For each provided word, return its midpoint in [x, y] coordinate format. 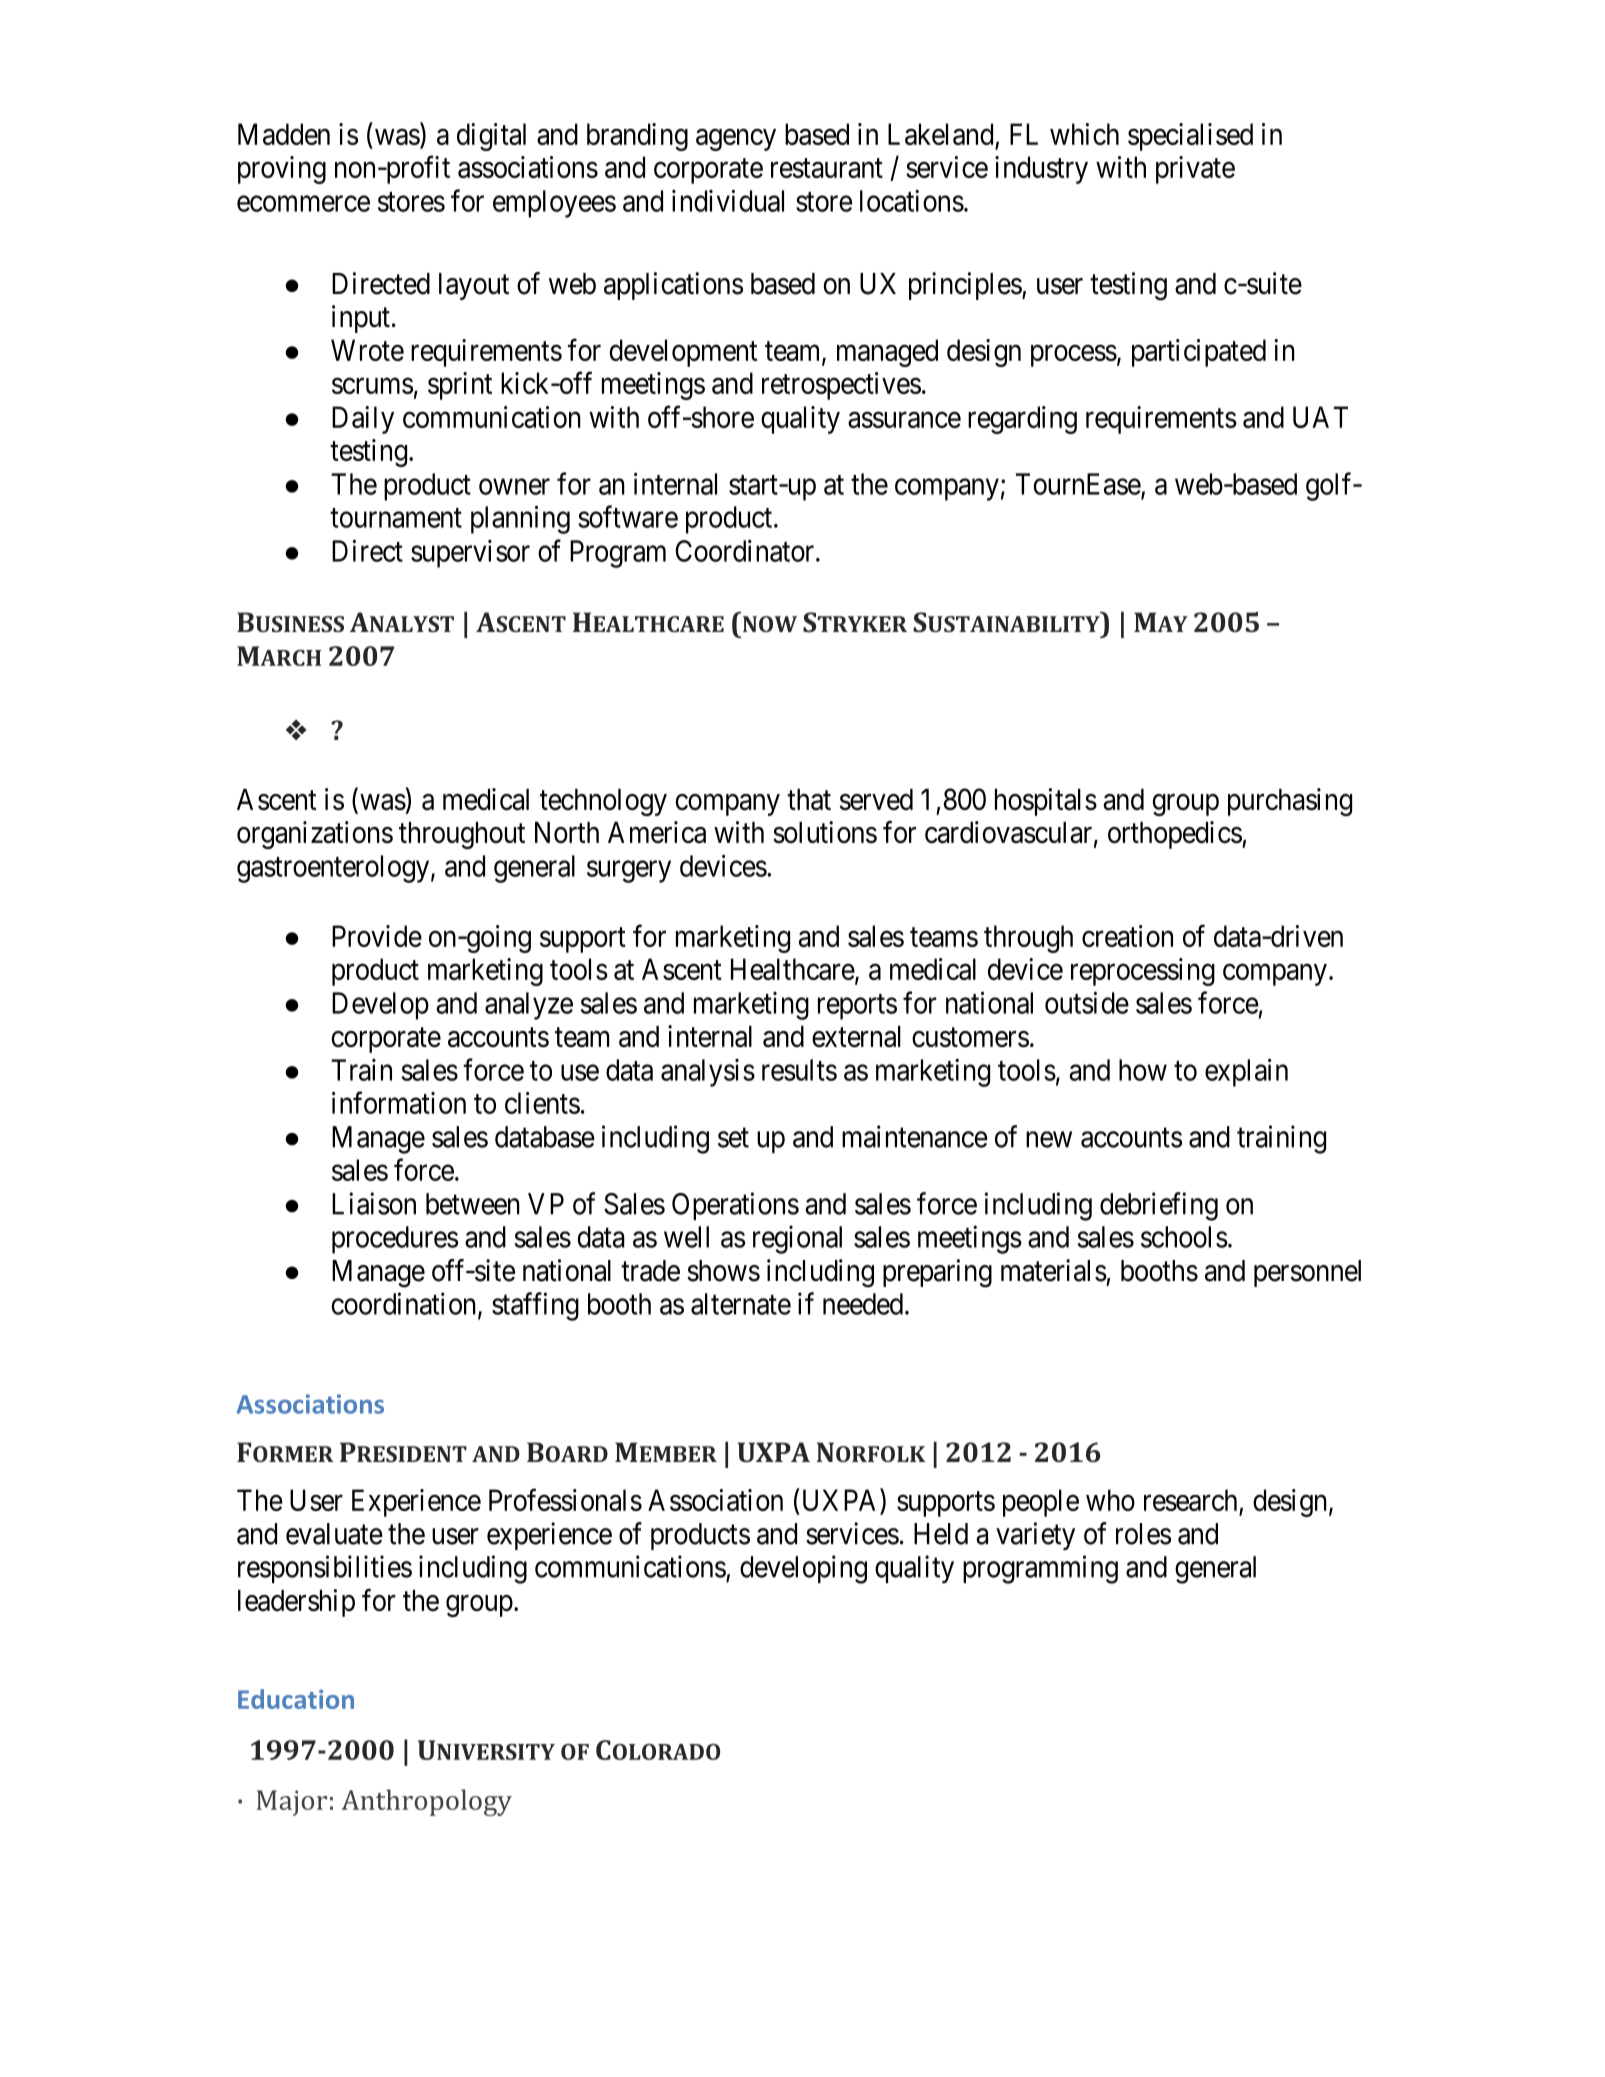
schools [1184, 1237]
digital [491, 137]
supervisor [470, 554]
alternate [741, 1304]
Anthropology [426, 1802]
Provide [377, 936]
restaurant [827, 168]
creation [1127, 936]
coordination [405, 1304]
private [1195, 170]
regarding [1022, 420]
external [856, 1037]
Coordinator [746, 551]
